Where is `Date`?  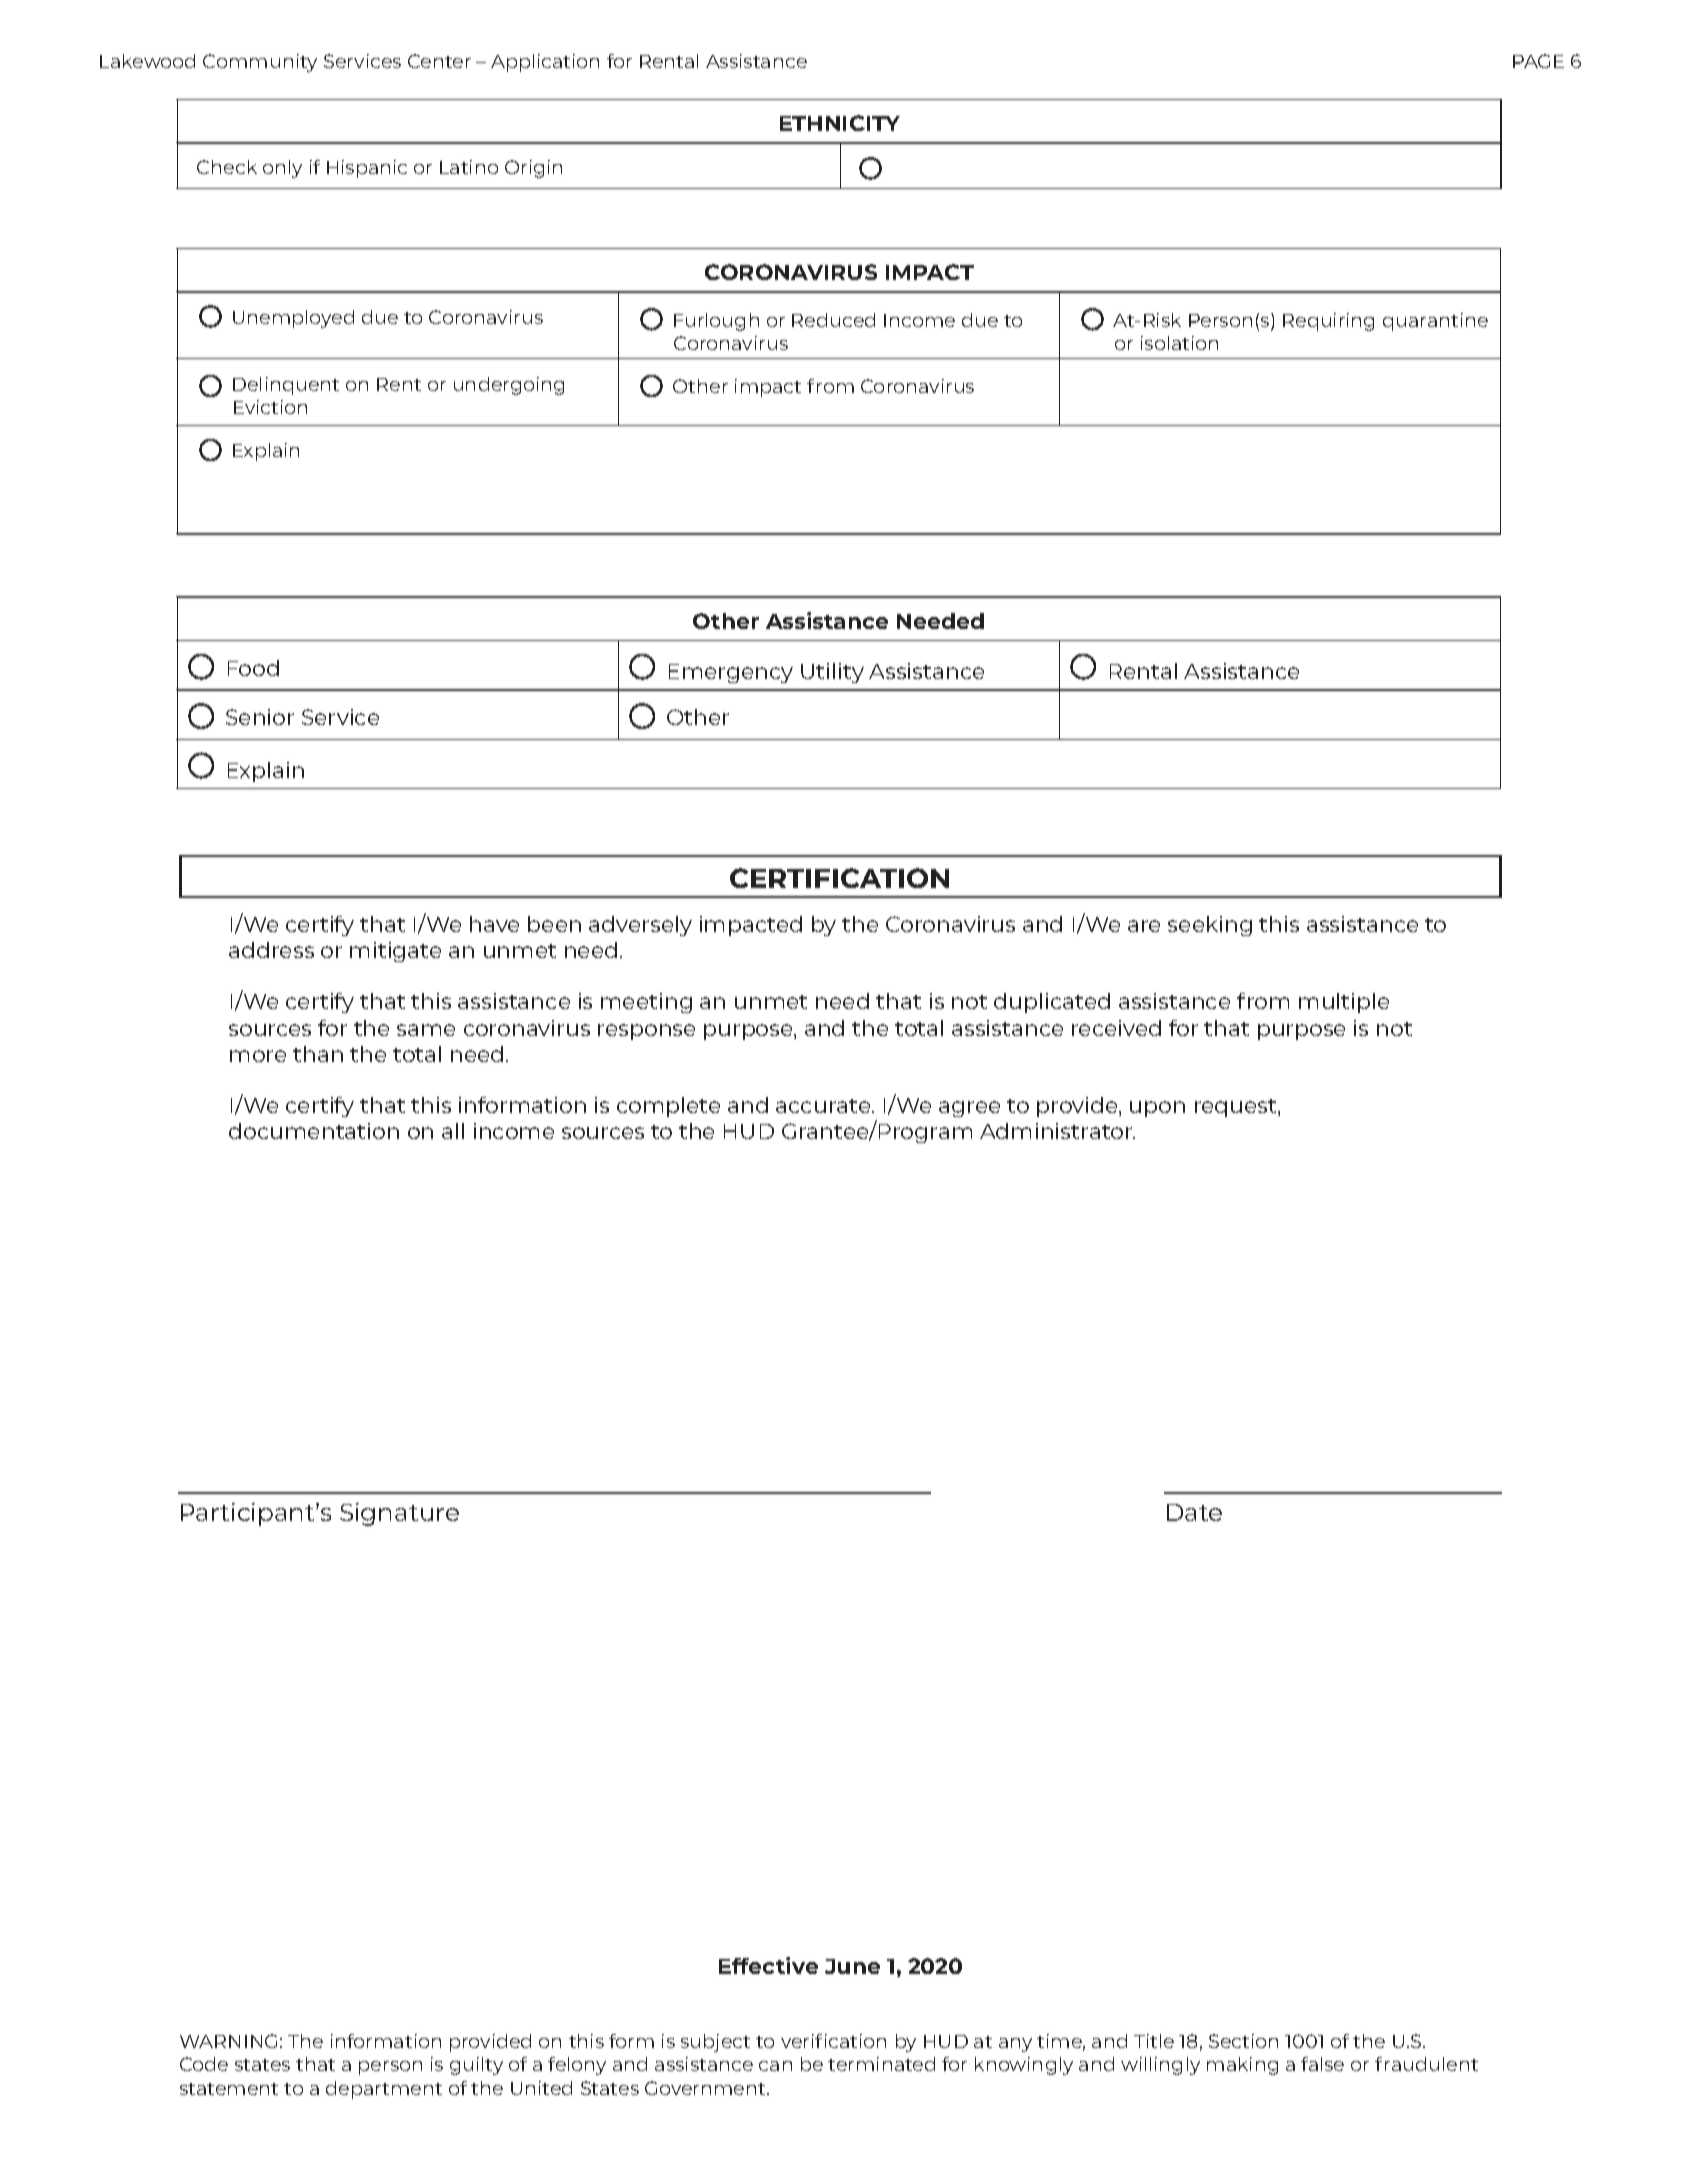
Date is located at coordinates (1194, 1512).
